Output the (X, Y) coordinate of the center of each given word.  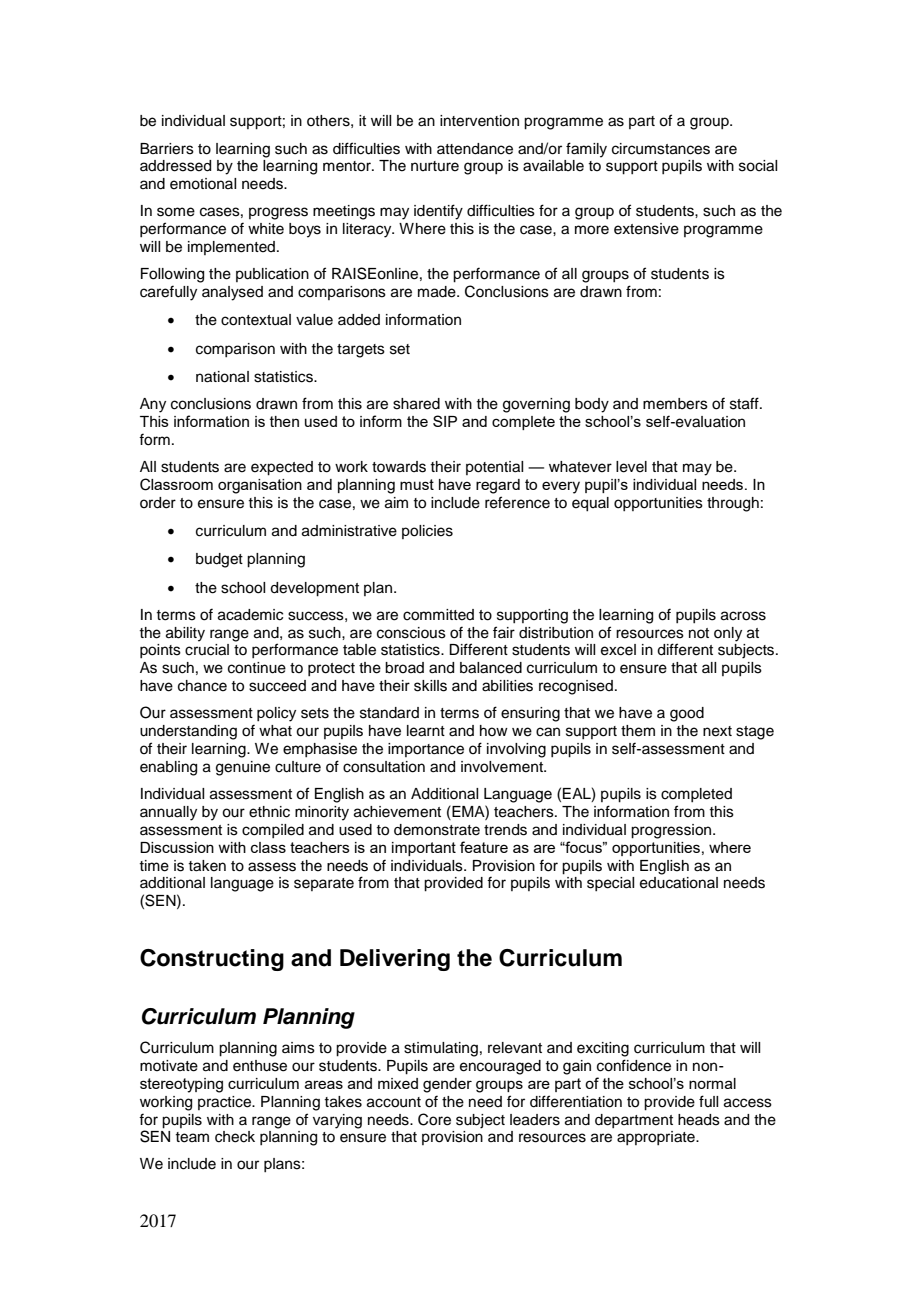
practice (225, 1103)
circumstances (661, 149)
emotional (203, 184)
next (717, 731)
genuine (243, 768)
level (631, 467)
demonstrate (437, 830)
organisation (260, 486)
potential (494, 468)
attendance (475, 149)
